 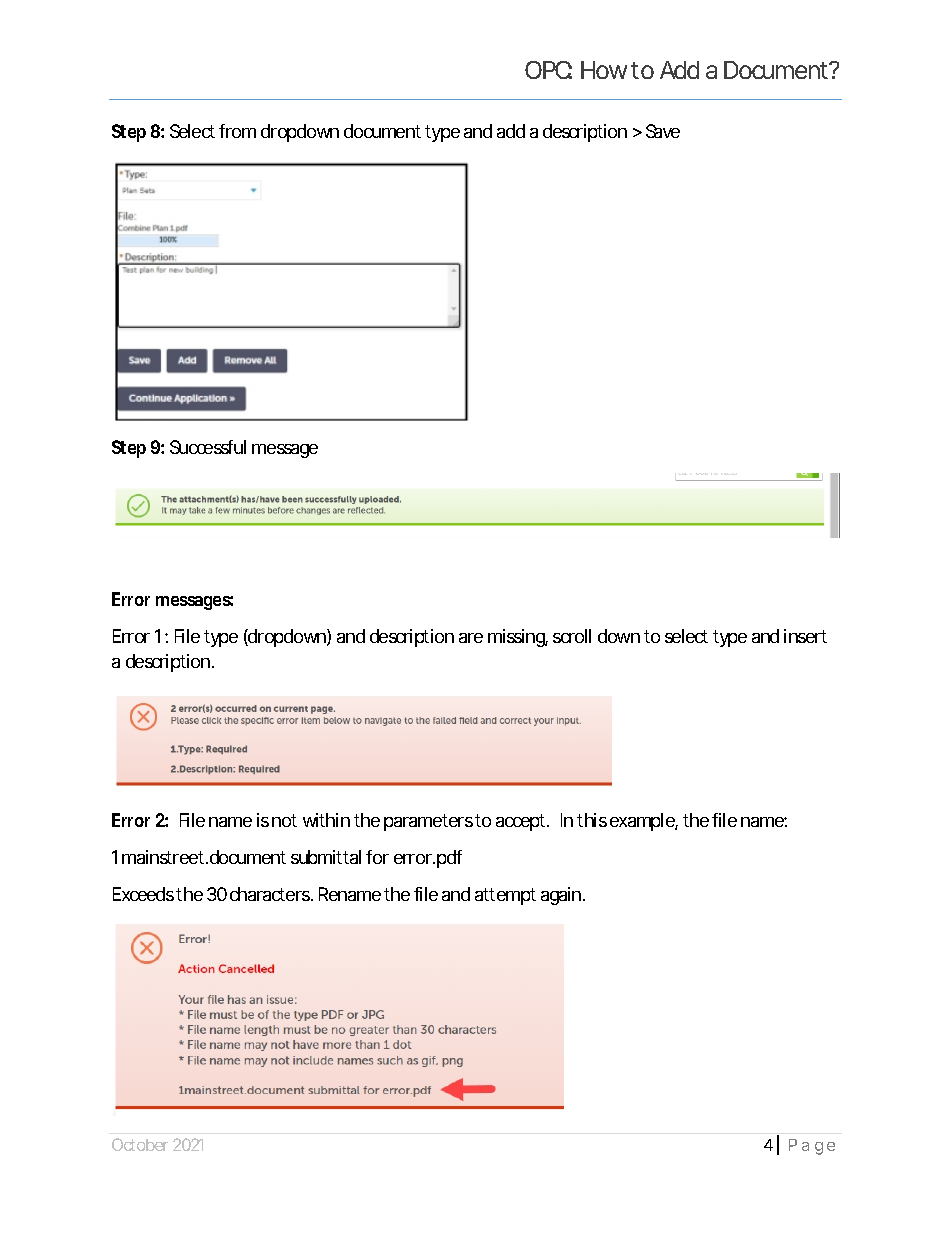 I want to click on attempt, so click(x=505, y=896).
